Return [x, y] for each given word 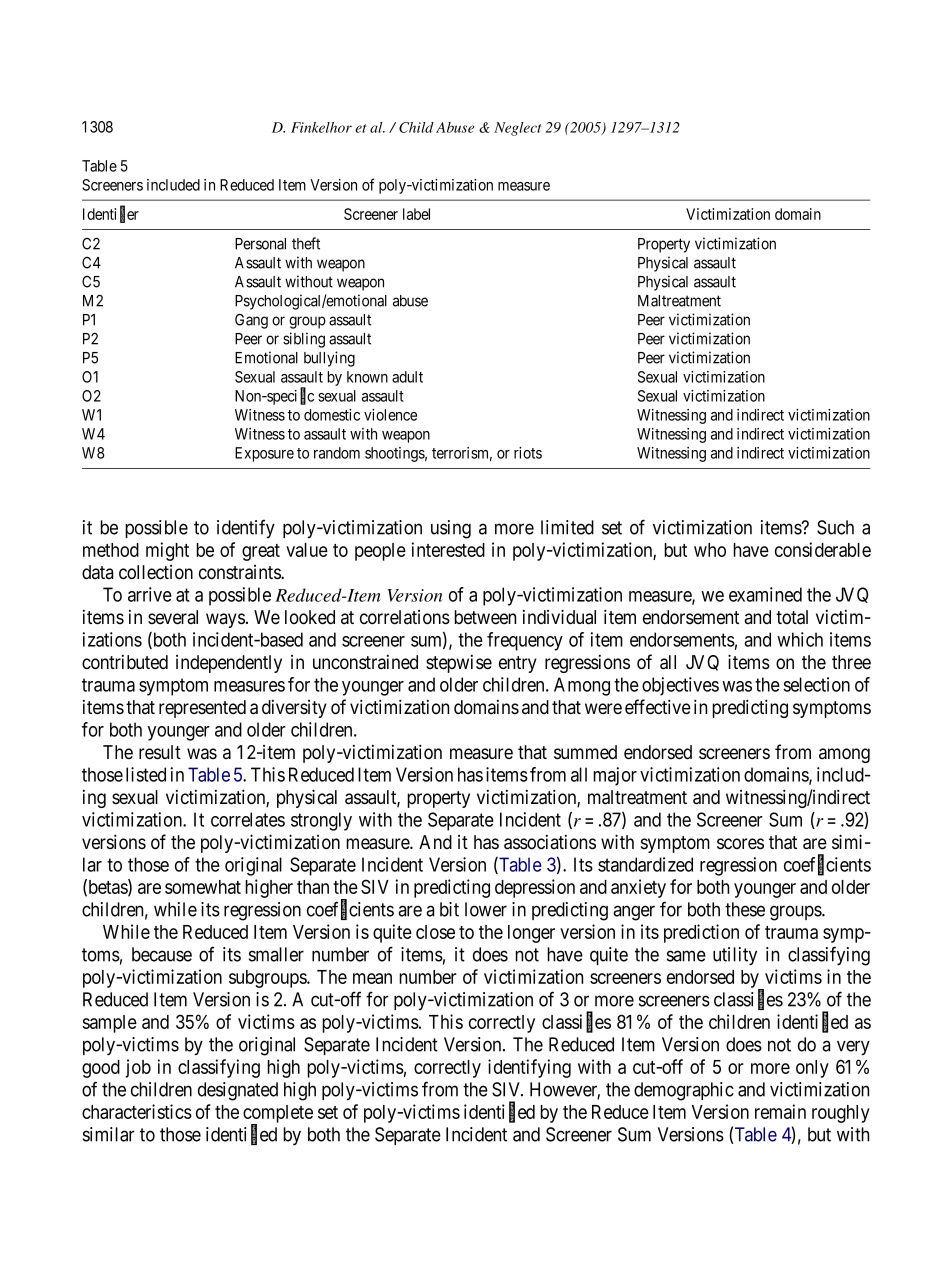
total [792, 617]
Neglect [517, 129]
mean [372, 978]
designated [238, 1091]
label [416, 214]
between [485, 617]
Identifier [111, 214]
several [173, 617]
